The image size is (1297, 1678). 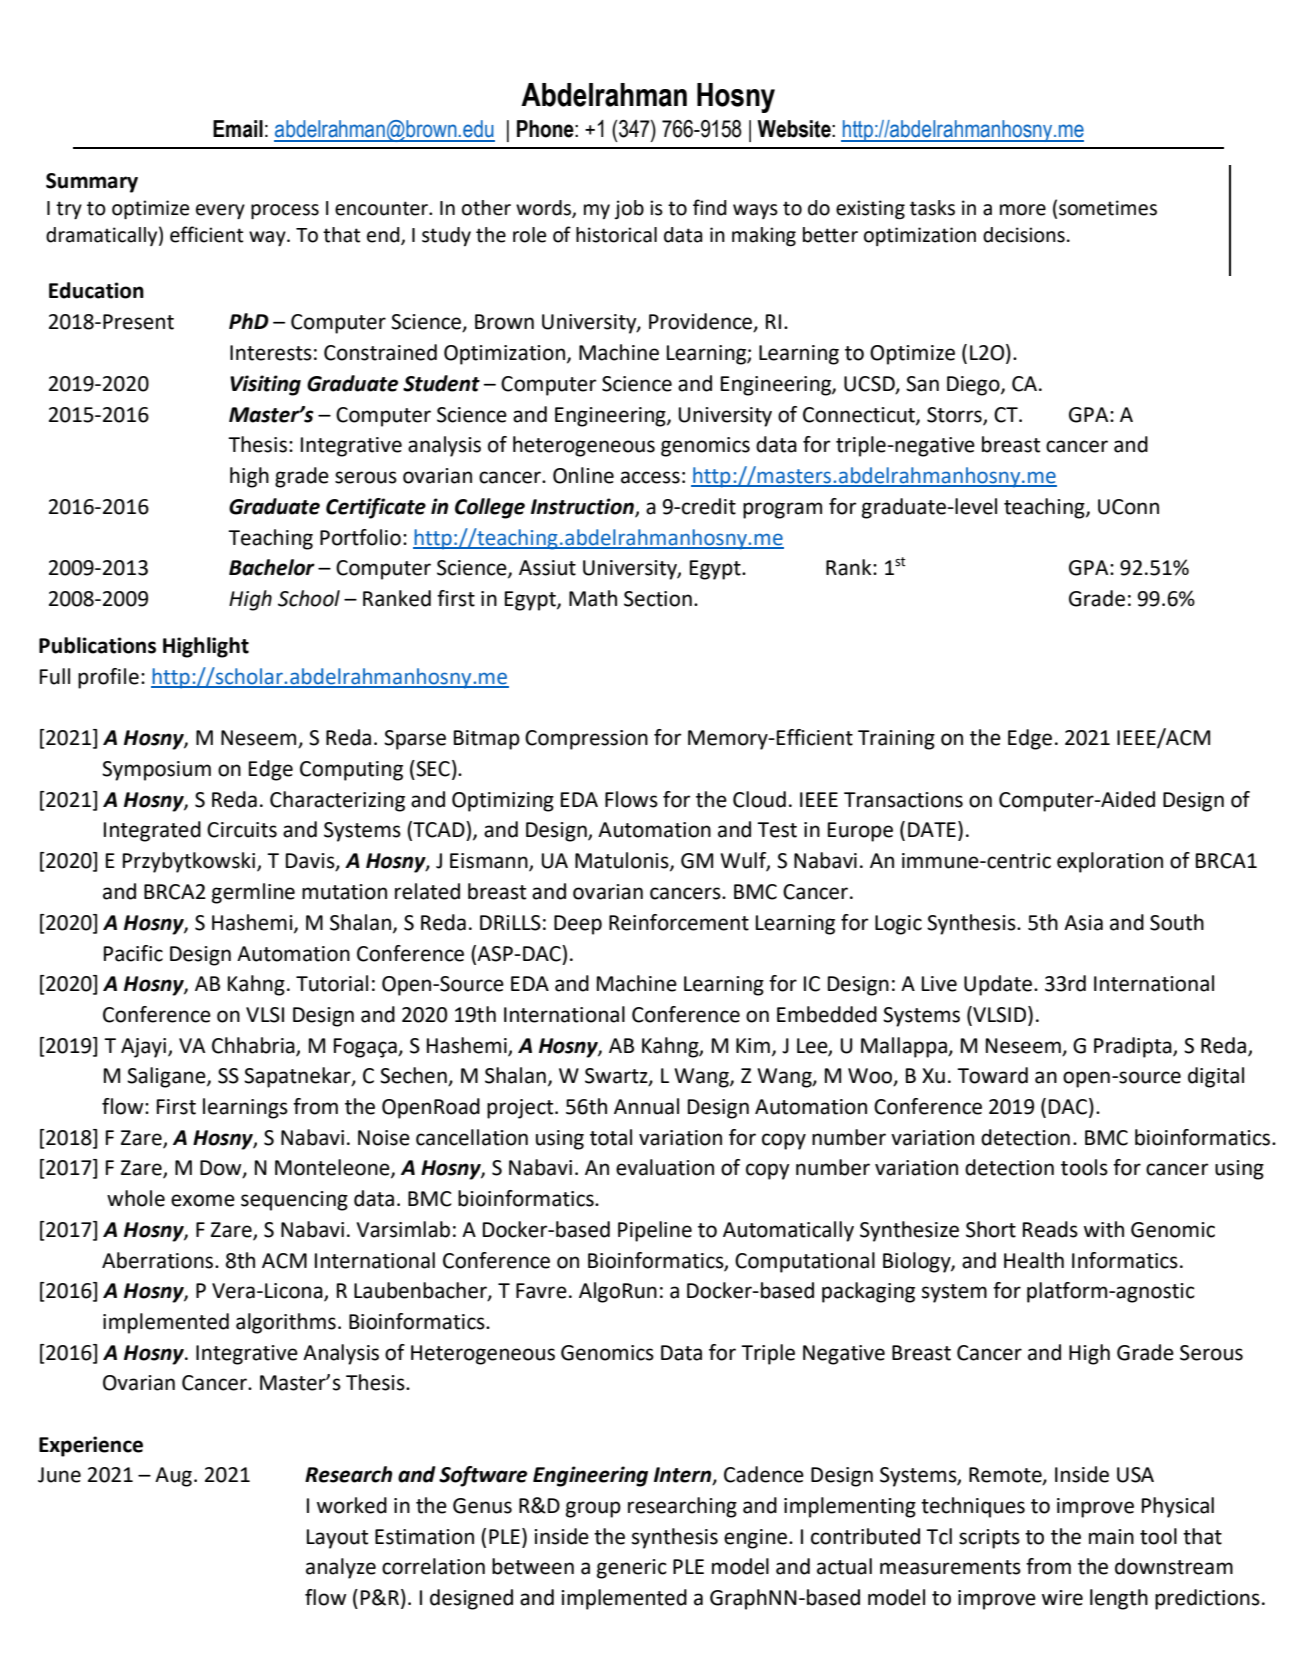 What do you see at coordinates (629, 209) in the page?
I see `job` at bounding box center [629, 209].
